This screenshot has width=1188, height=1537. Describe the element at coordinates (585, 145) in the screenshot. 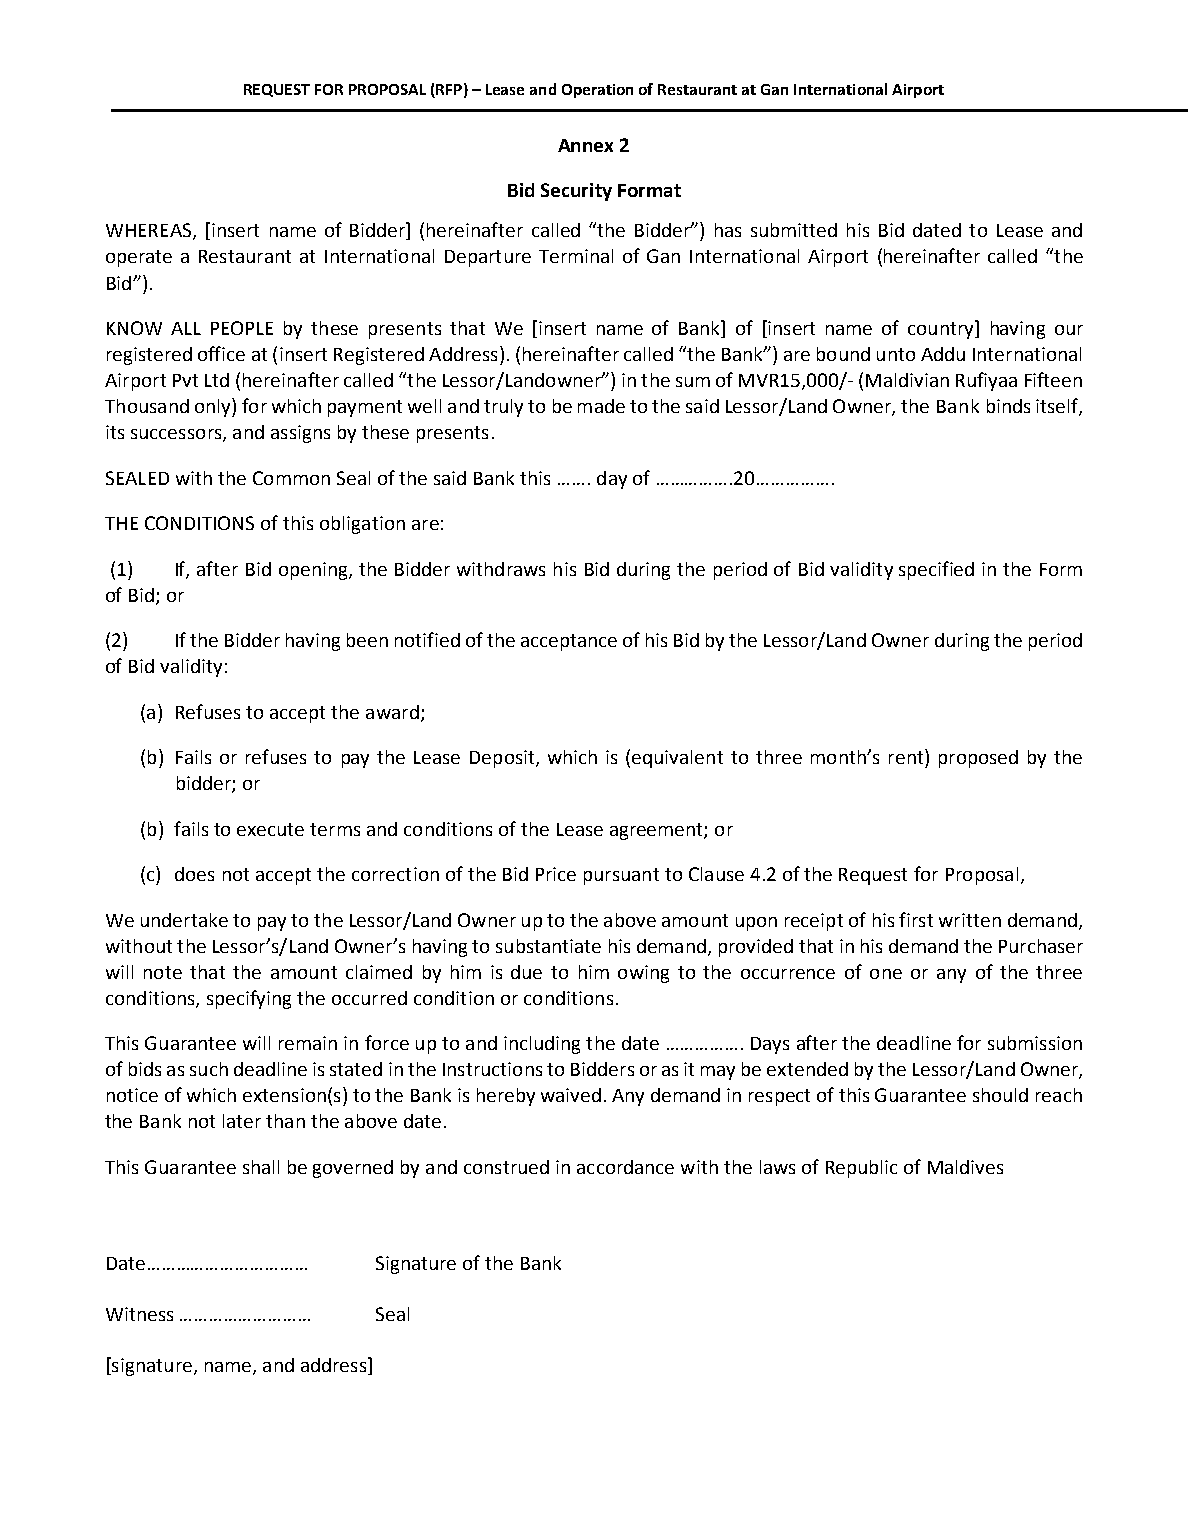

I see `Annex` at that location.
